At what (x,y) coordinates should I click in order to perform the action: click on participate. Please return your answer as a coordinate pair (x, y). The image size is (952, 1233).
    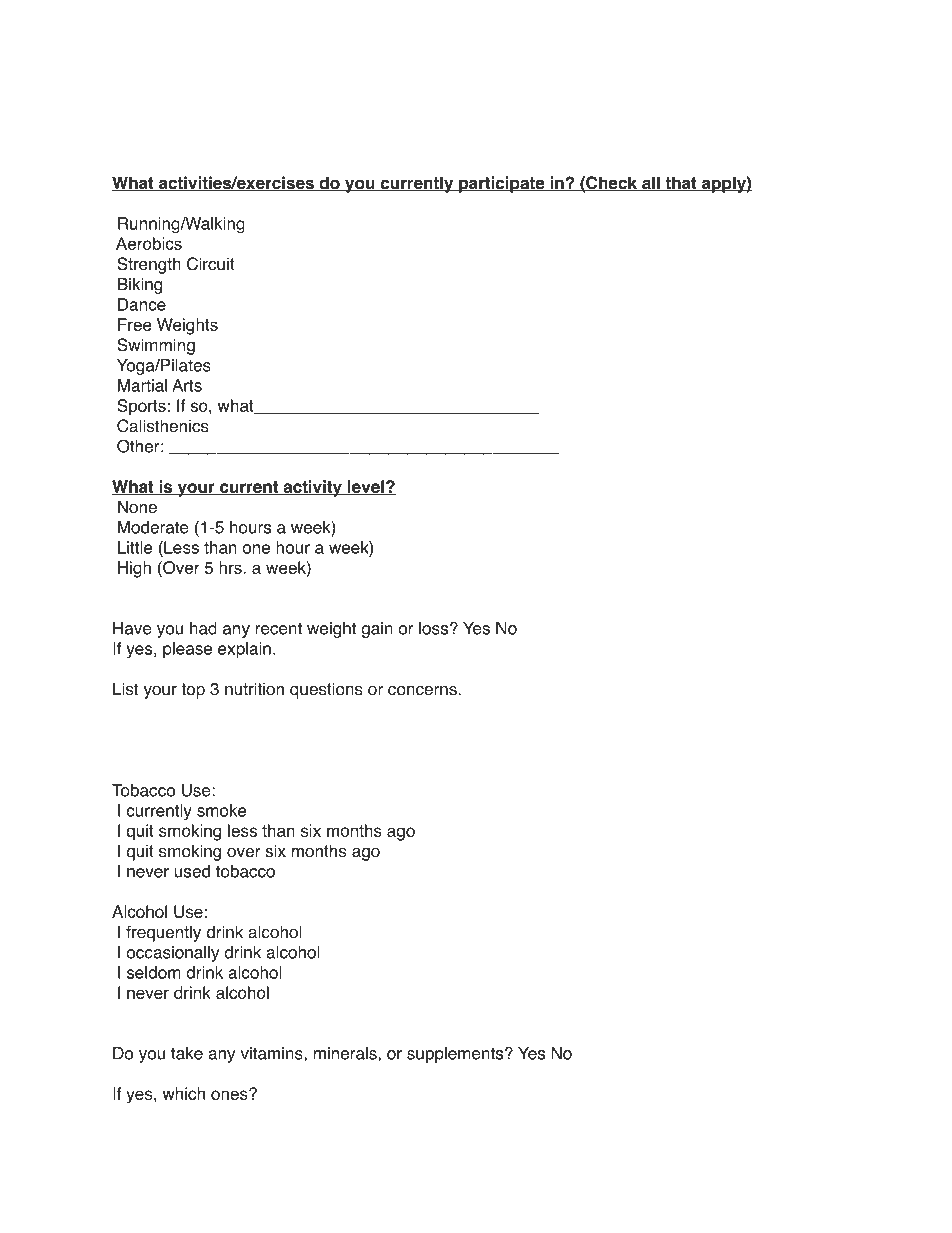
    Looking at the image, I should click on (502, 184).
